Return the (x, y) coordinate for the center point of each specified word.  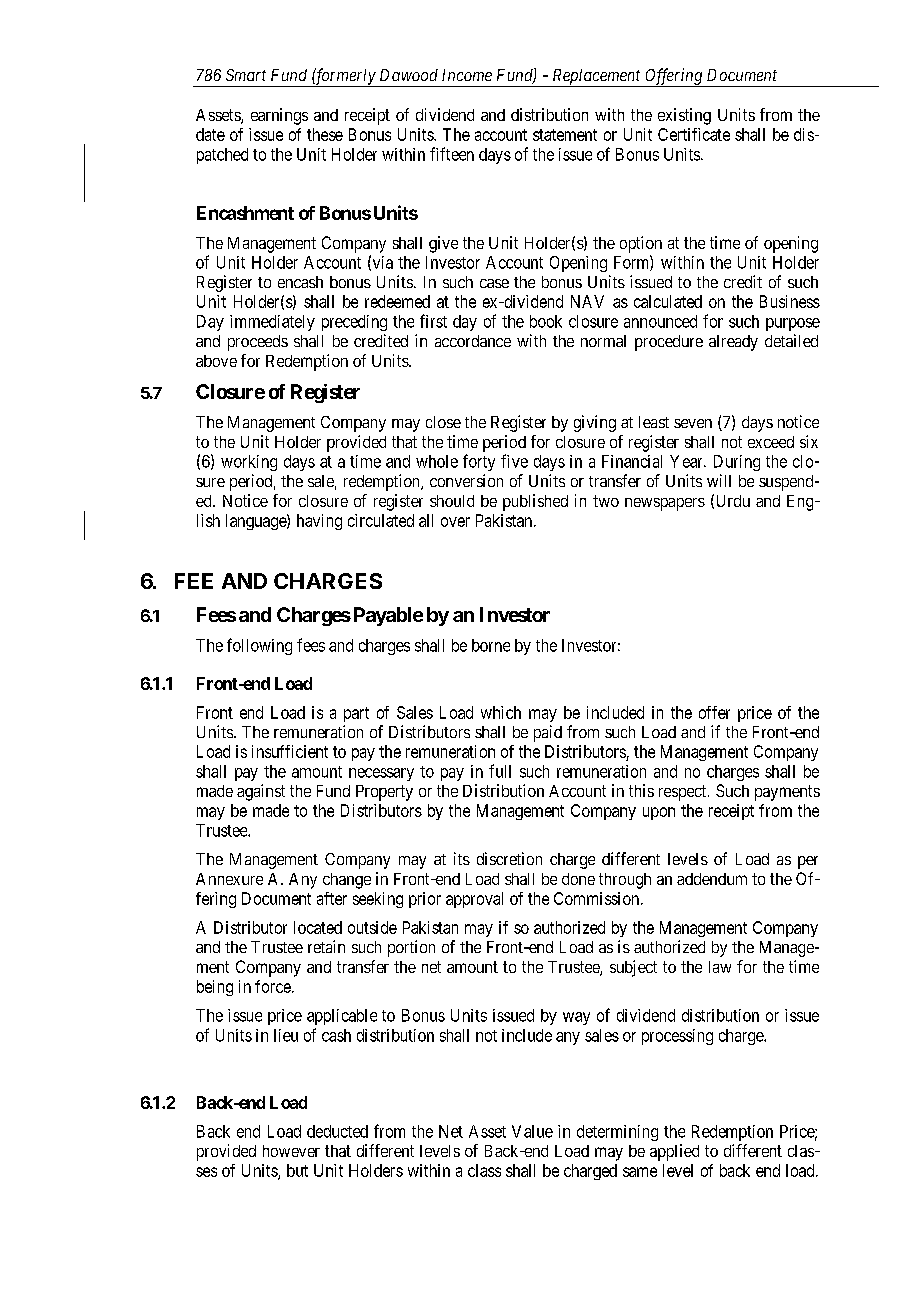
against (261, 792)
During (737, 463)
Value (532, 1131)
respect (684, 793)
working (249, 463)
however (291, 1151)
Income (467, 75)
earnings (279, 116)
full (500, 771)
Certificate (694, 134)
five (514, 461)
